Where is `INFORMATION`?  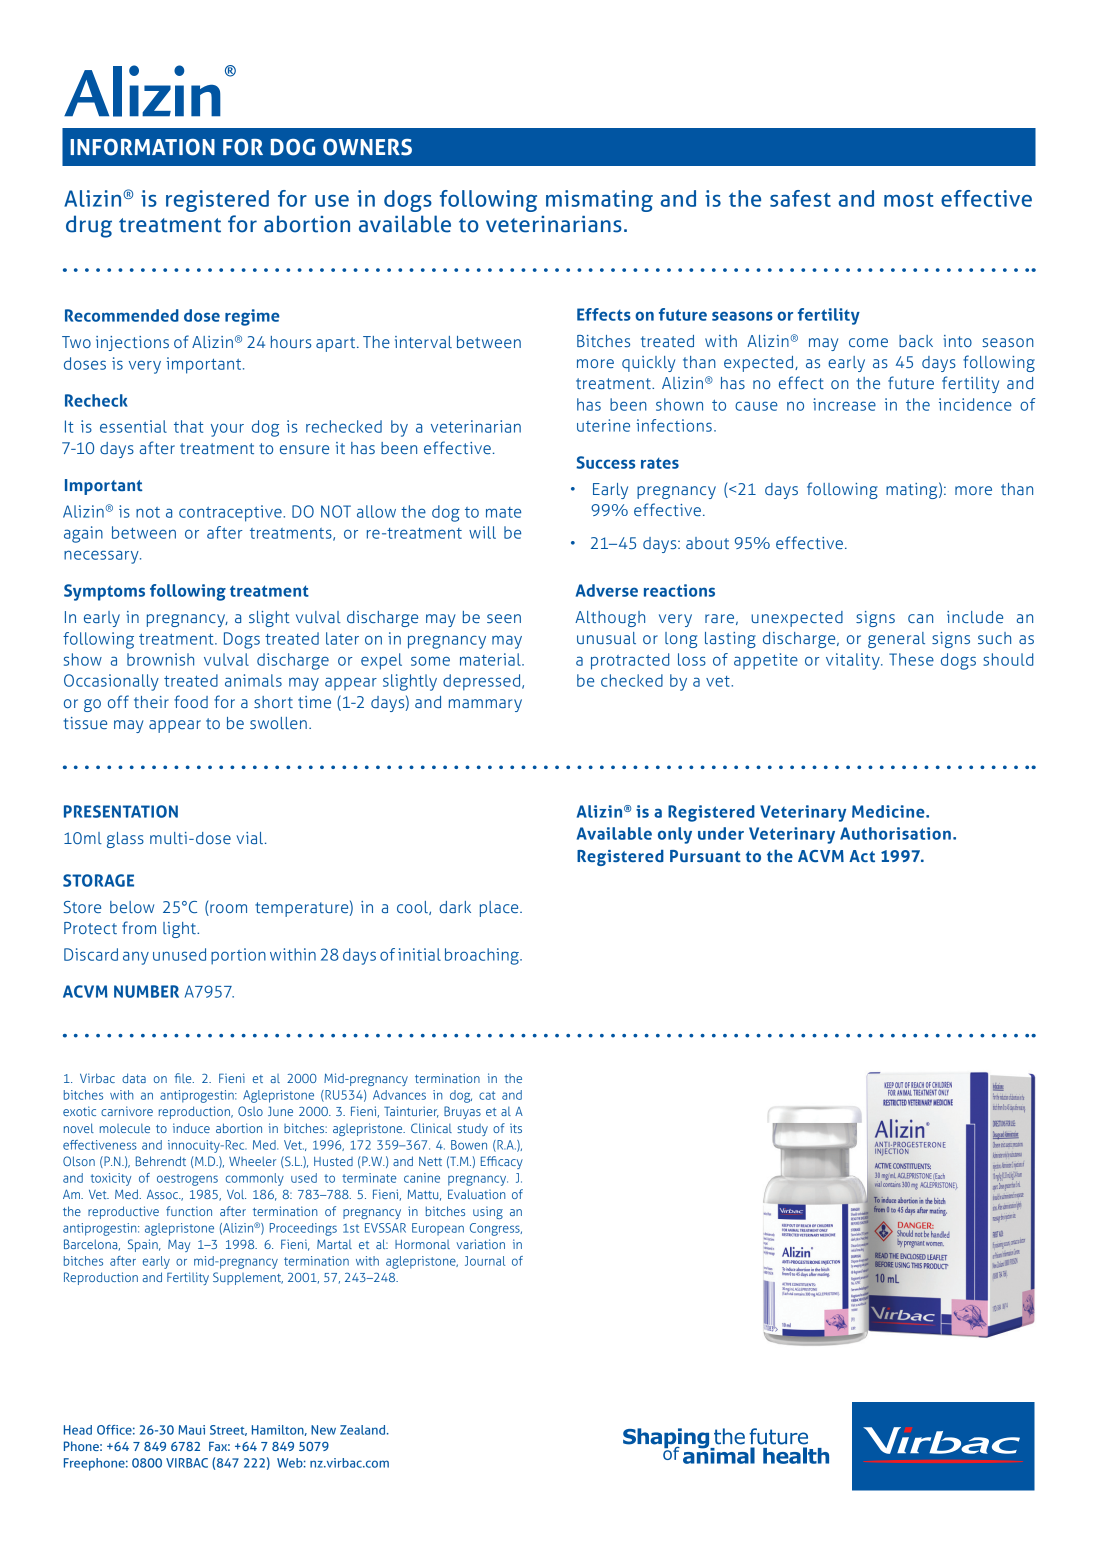 INFORMATION is located at coordinates (142, 147).
